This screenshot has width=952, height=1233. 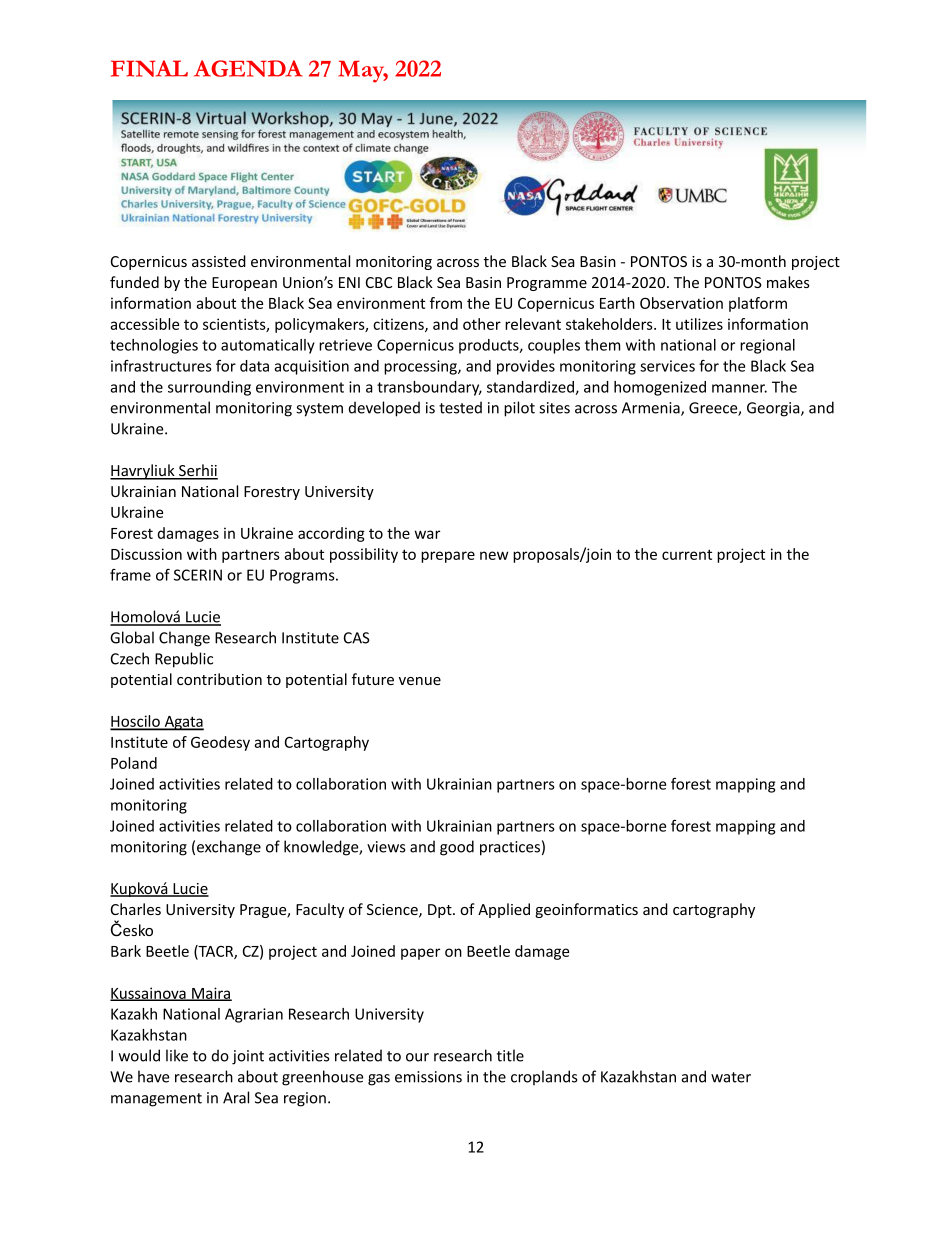 I want to click on like, so click(x=177, y=1055).
